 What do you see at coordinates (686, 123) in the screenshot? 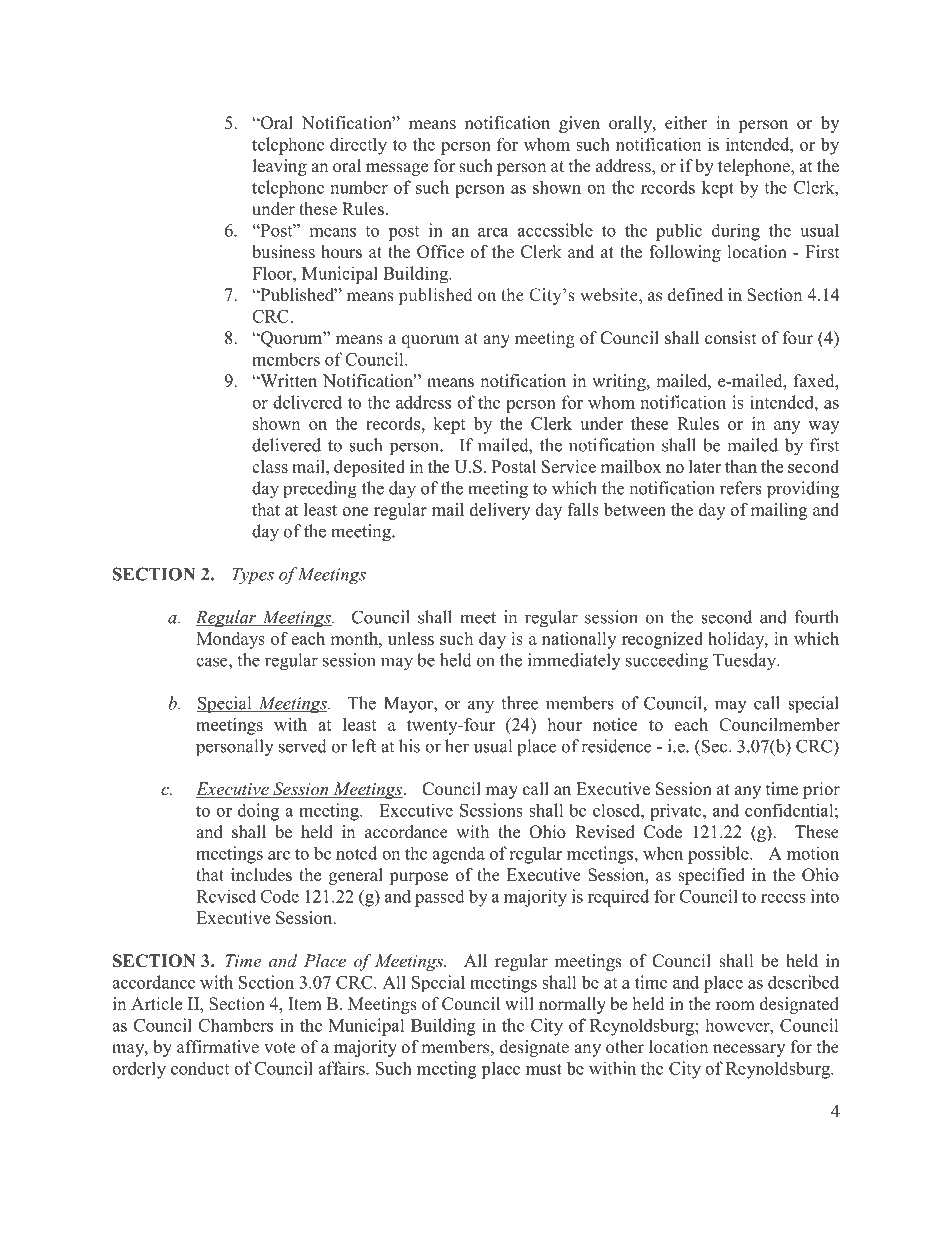
I see `either` at bounding box center [686, 123].
